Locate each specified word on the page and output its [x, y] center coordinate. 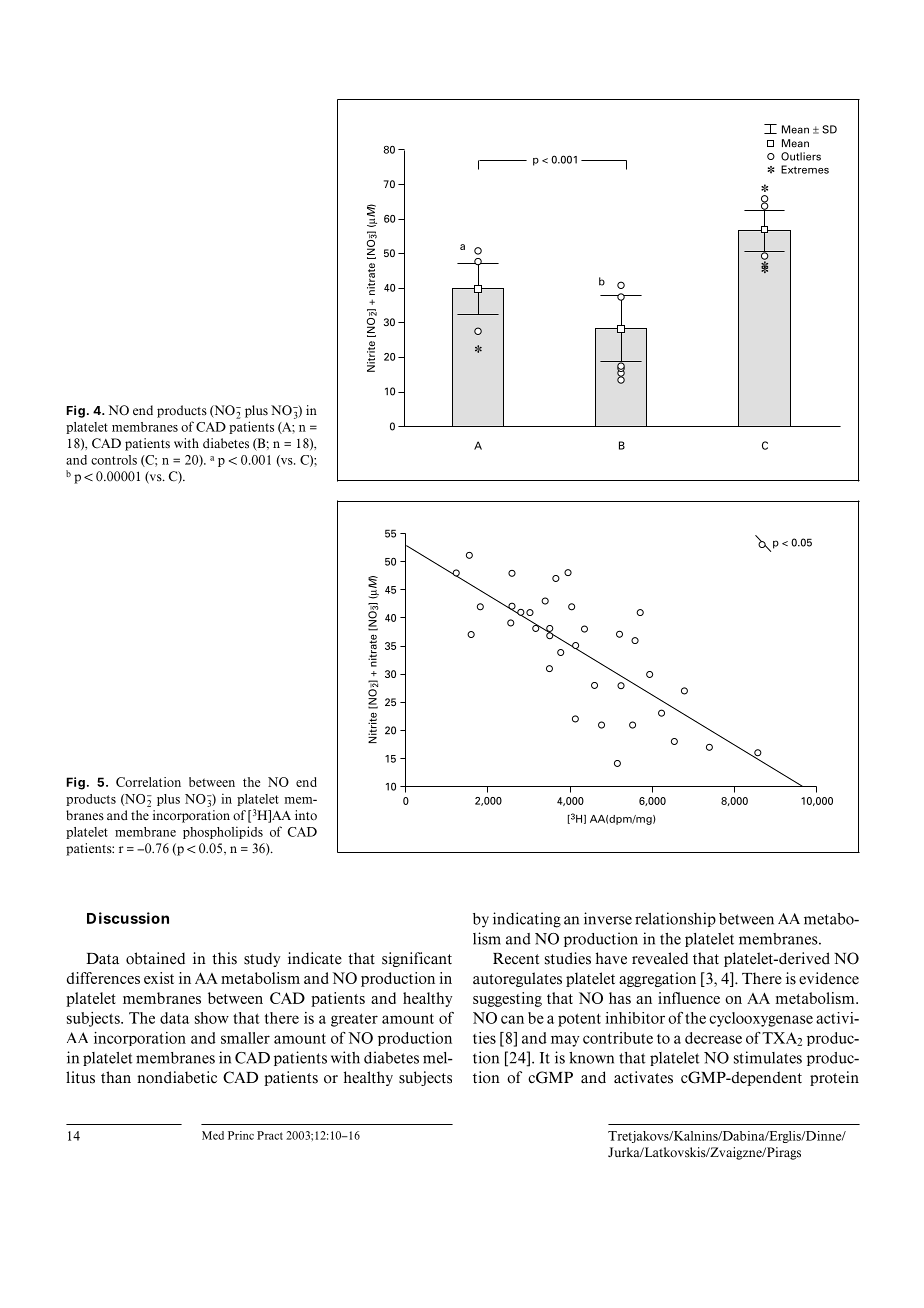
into [306, 815]
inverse [608, 918]
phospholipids [223, 832]
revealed [660, 958]
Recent [516, 959]
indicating [527, 920]
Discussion [128, 918]
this [224, 958]
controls [114, 460]
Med [213, 1135]
